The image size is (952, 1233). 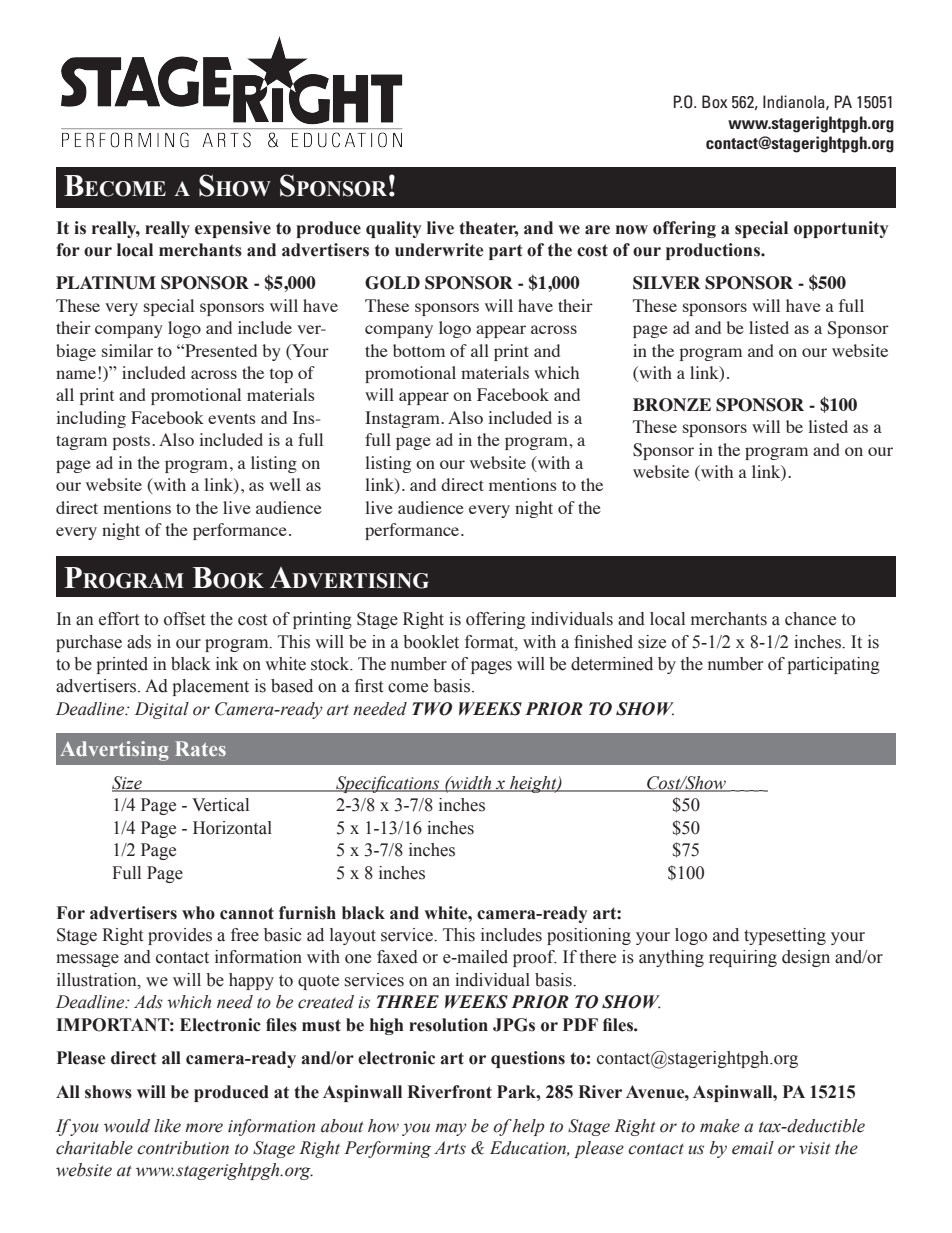 I want to click on Box, so click(x=715, y=101).
